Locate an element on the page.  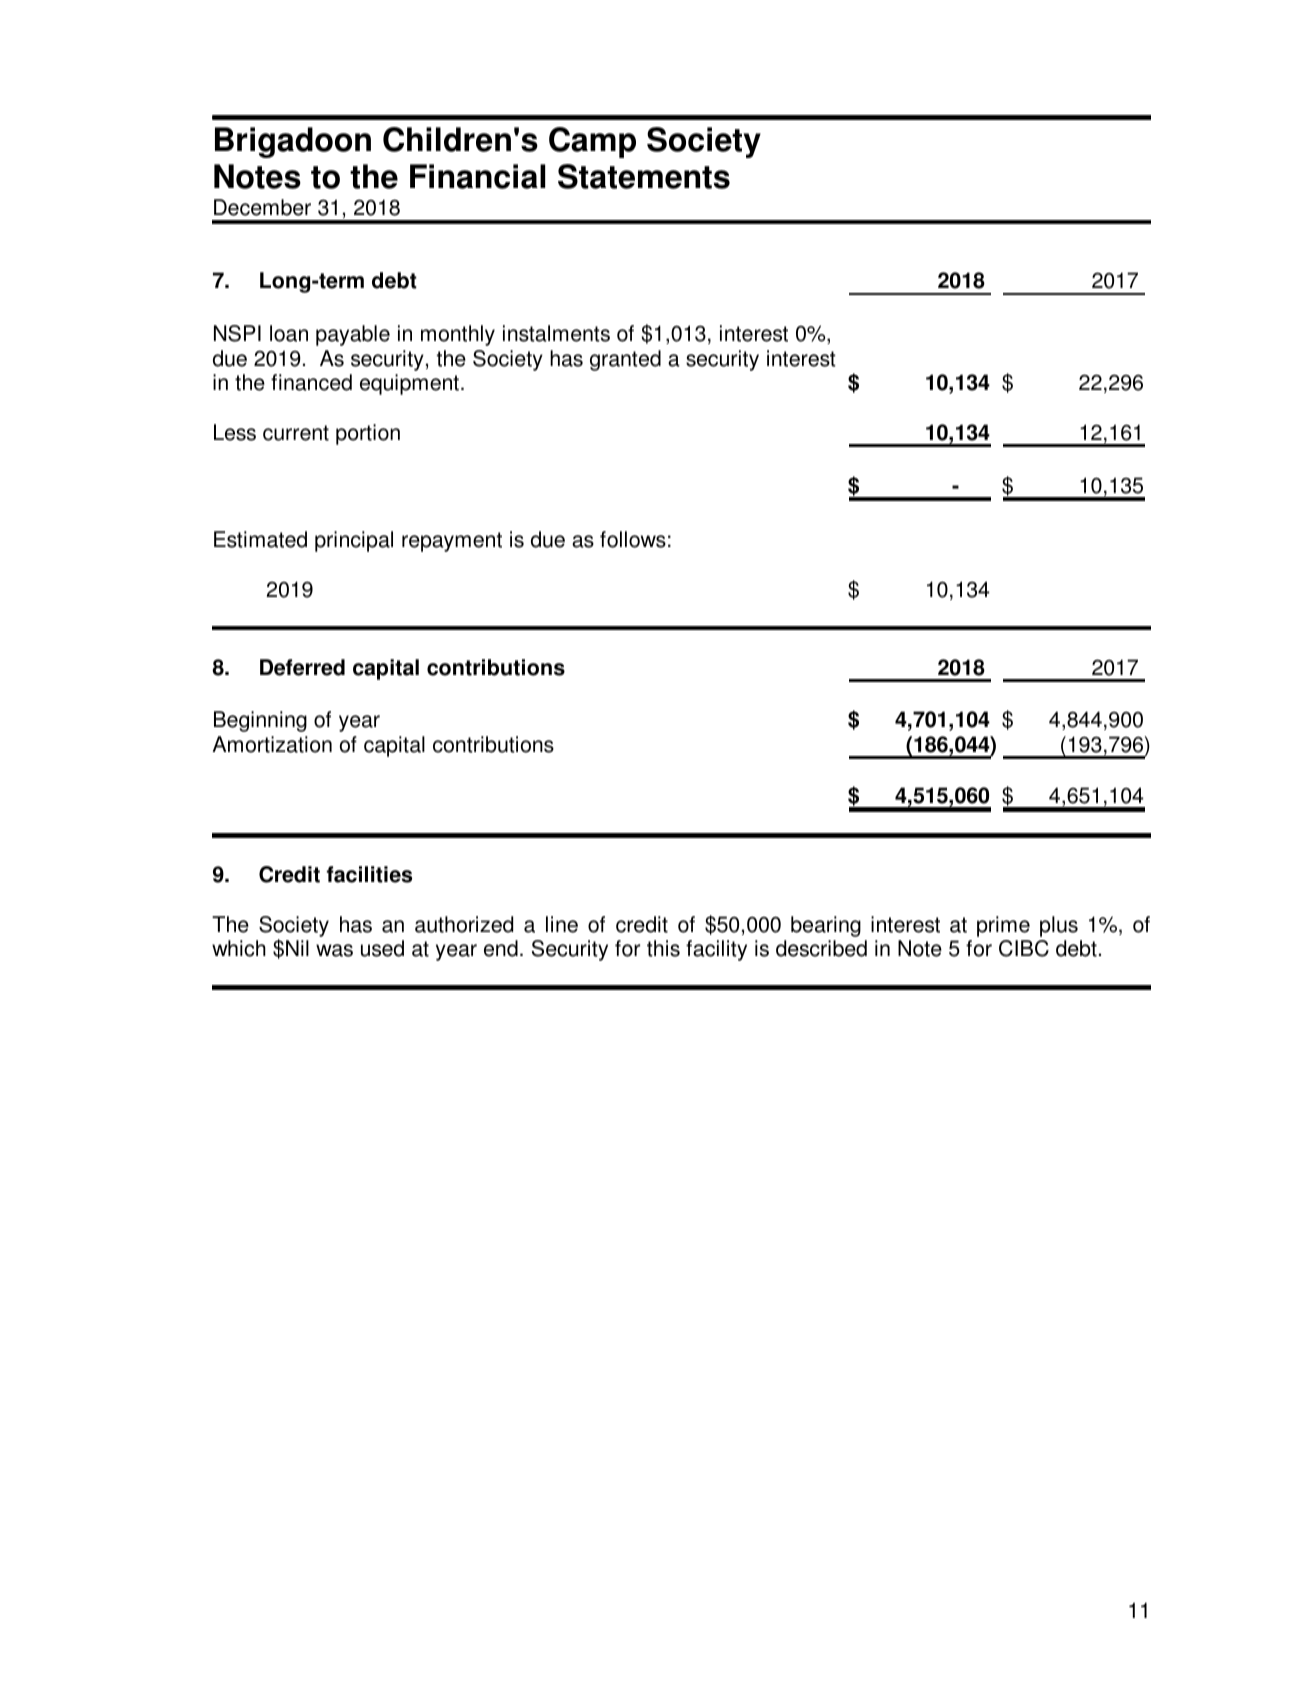
Camp is located at coordinates (592, 142).
